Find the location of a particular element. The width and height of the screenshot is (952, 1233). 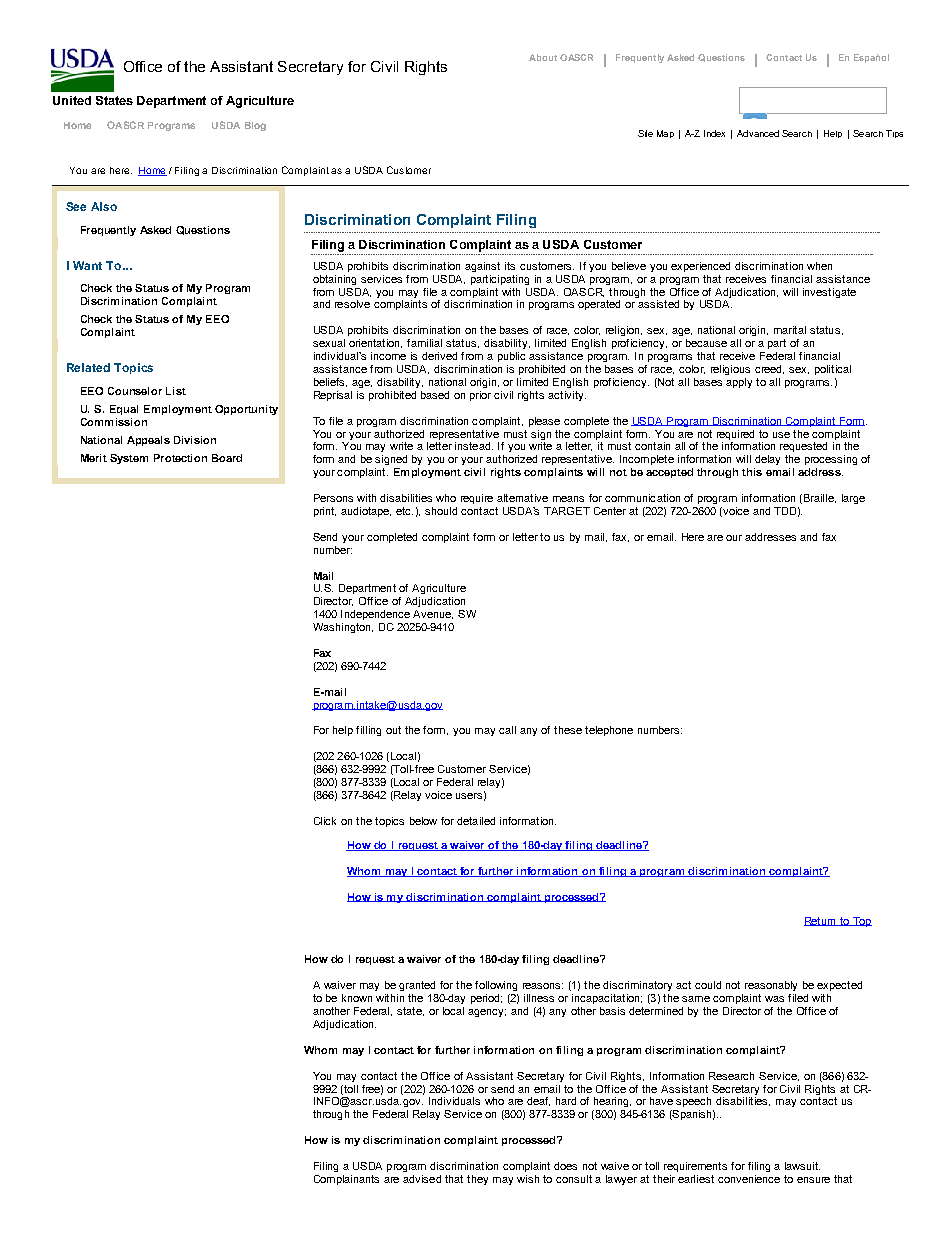

Independence is located at coordinates (375, 615).
